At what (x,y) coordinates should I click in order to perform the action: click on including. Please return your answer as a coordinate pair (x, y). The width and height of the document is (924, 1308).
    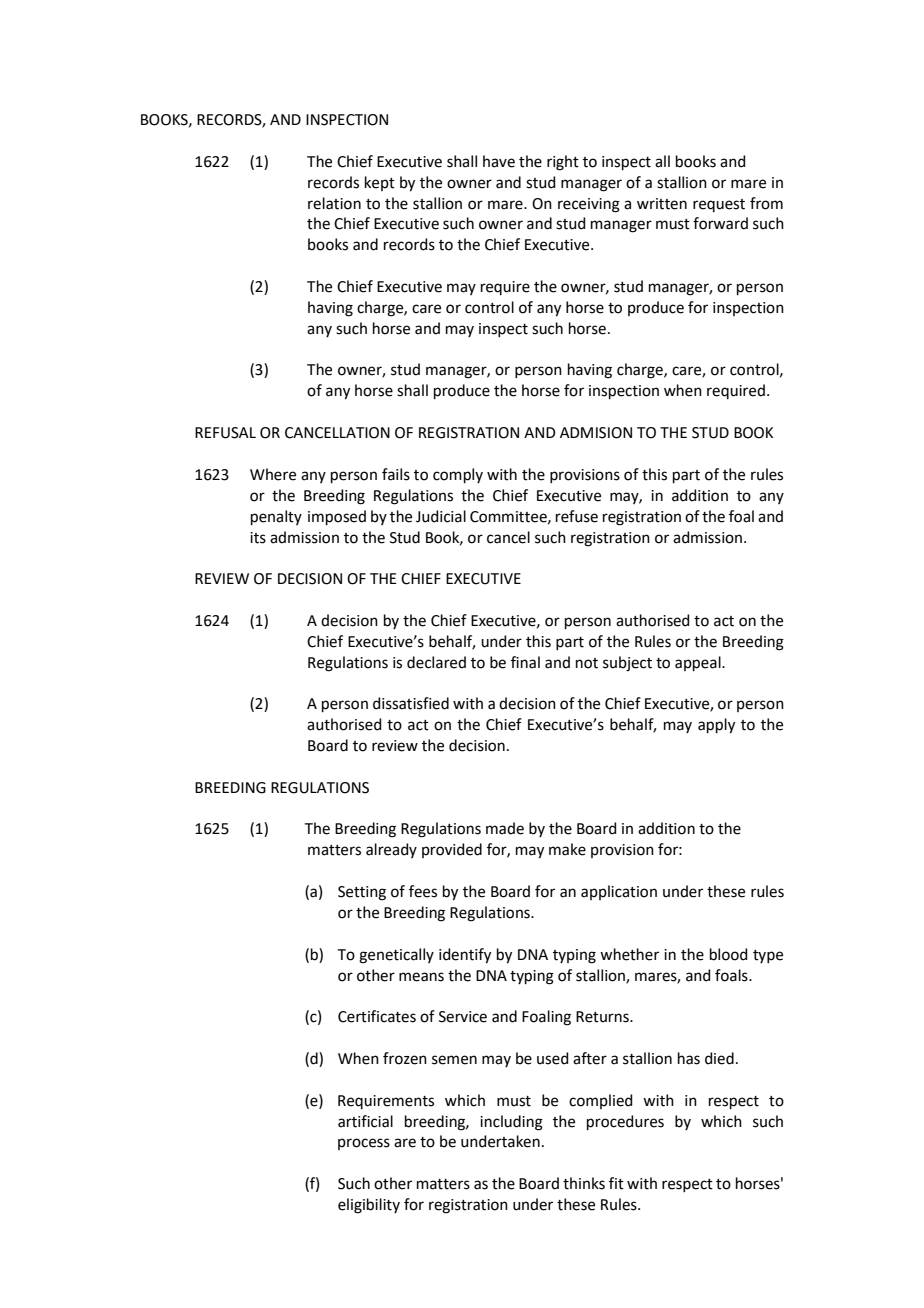
    Looking at the image, I should click on (511, 1123).
